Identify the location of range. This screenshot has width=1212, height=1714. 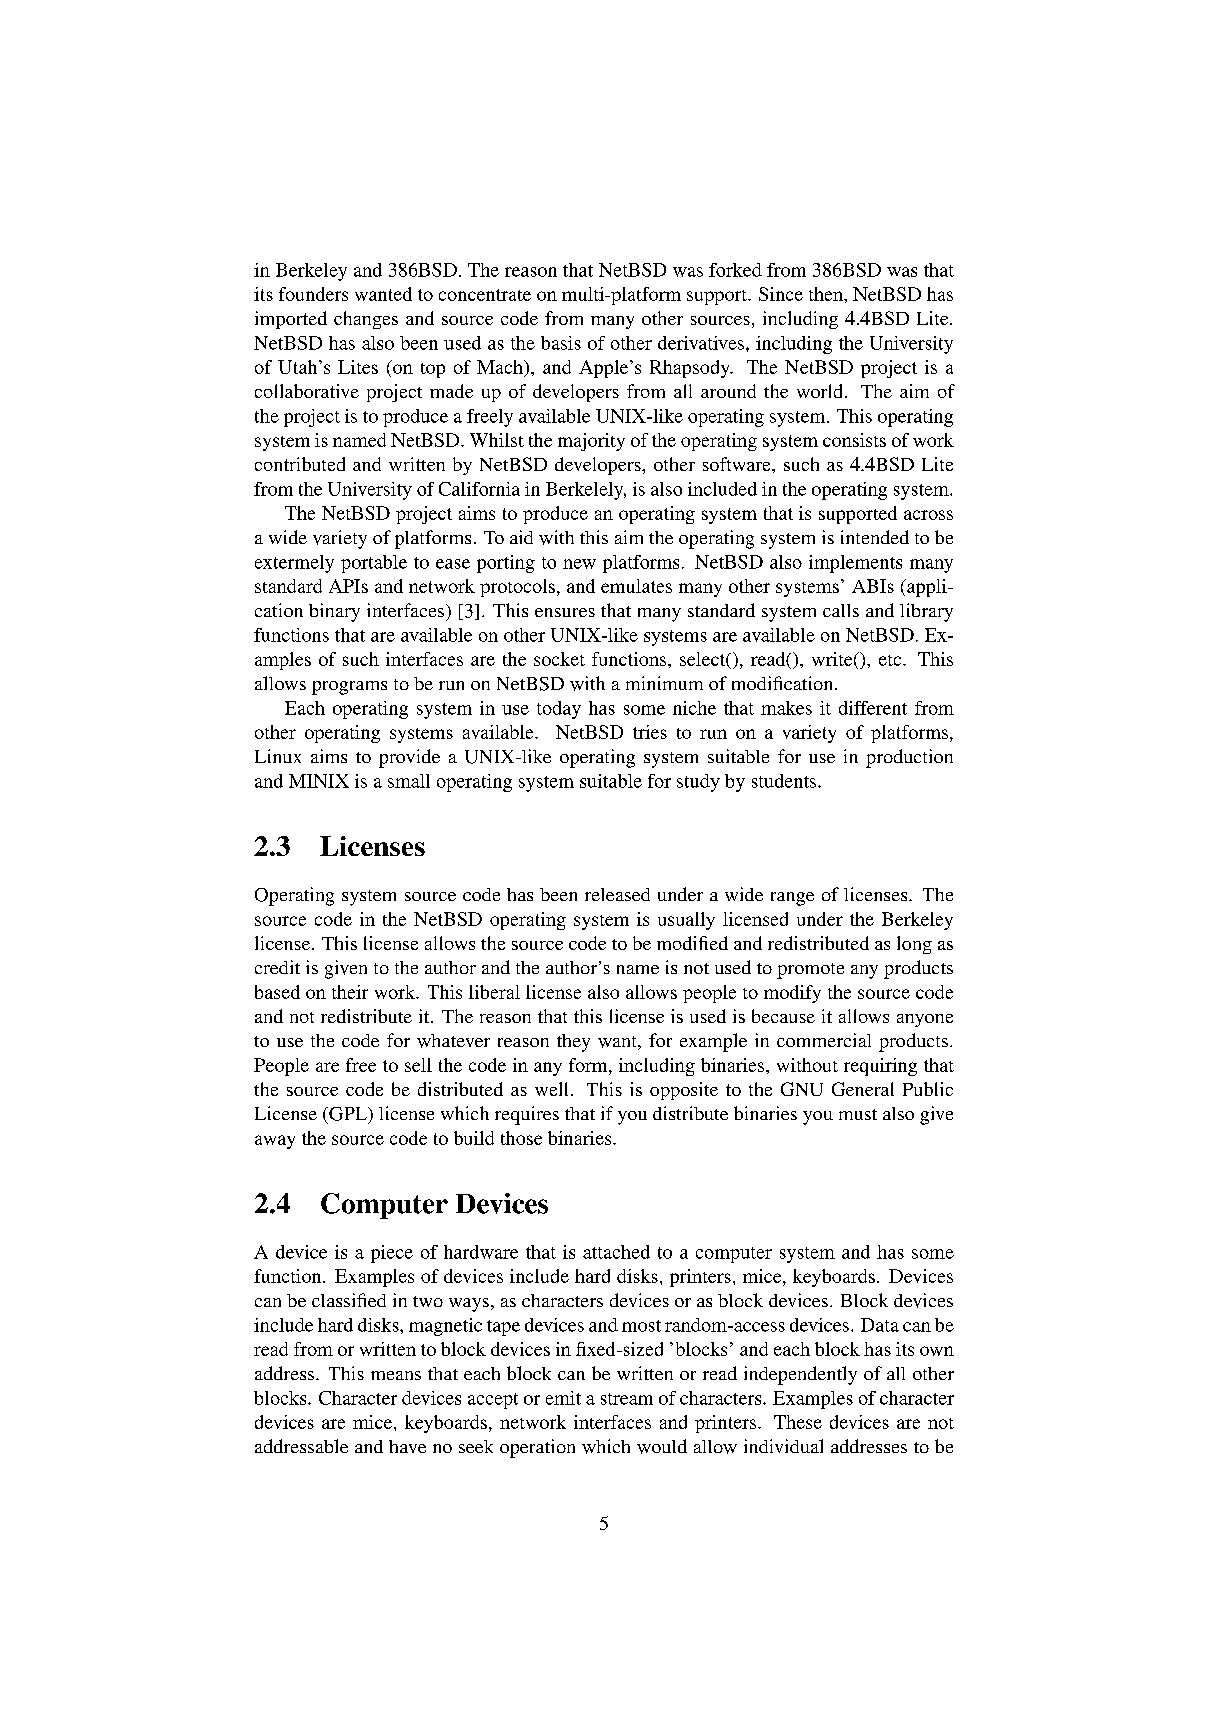
(792, 899).
